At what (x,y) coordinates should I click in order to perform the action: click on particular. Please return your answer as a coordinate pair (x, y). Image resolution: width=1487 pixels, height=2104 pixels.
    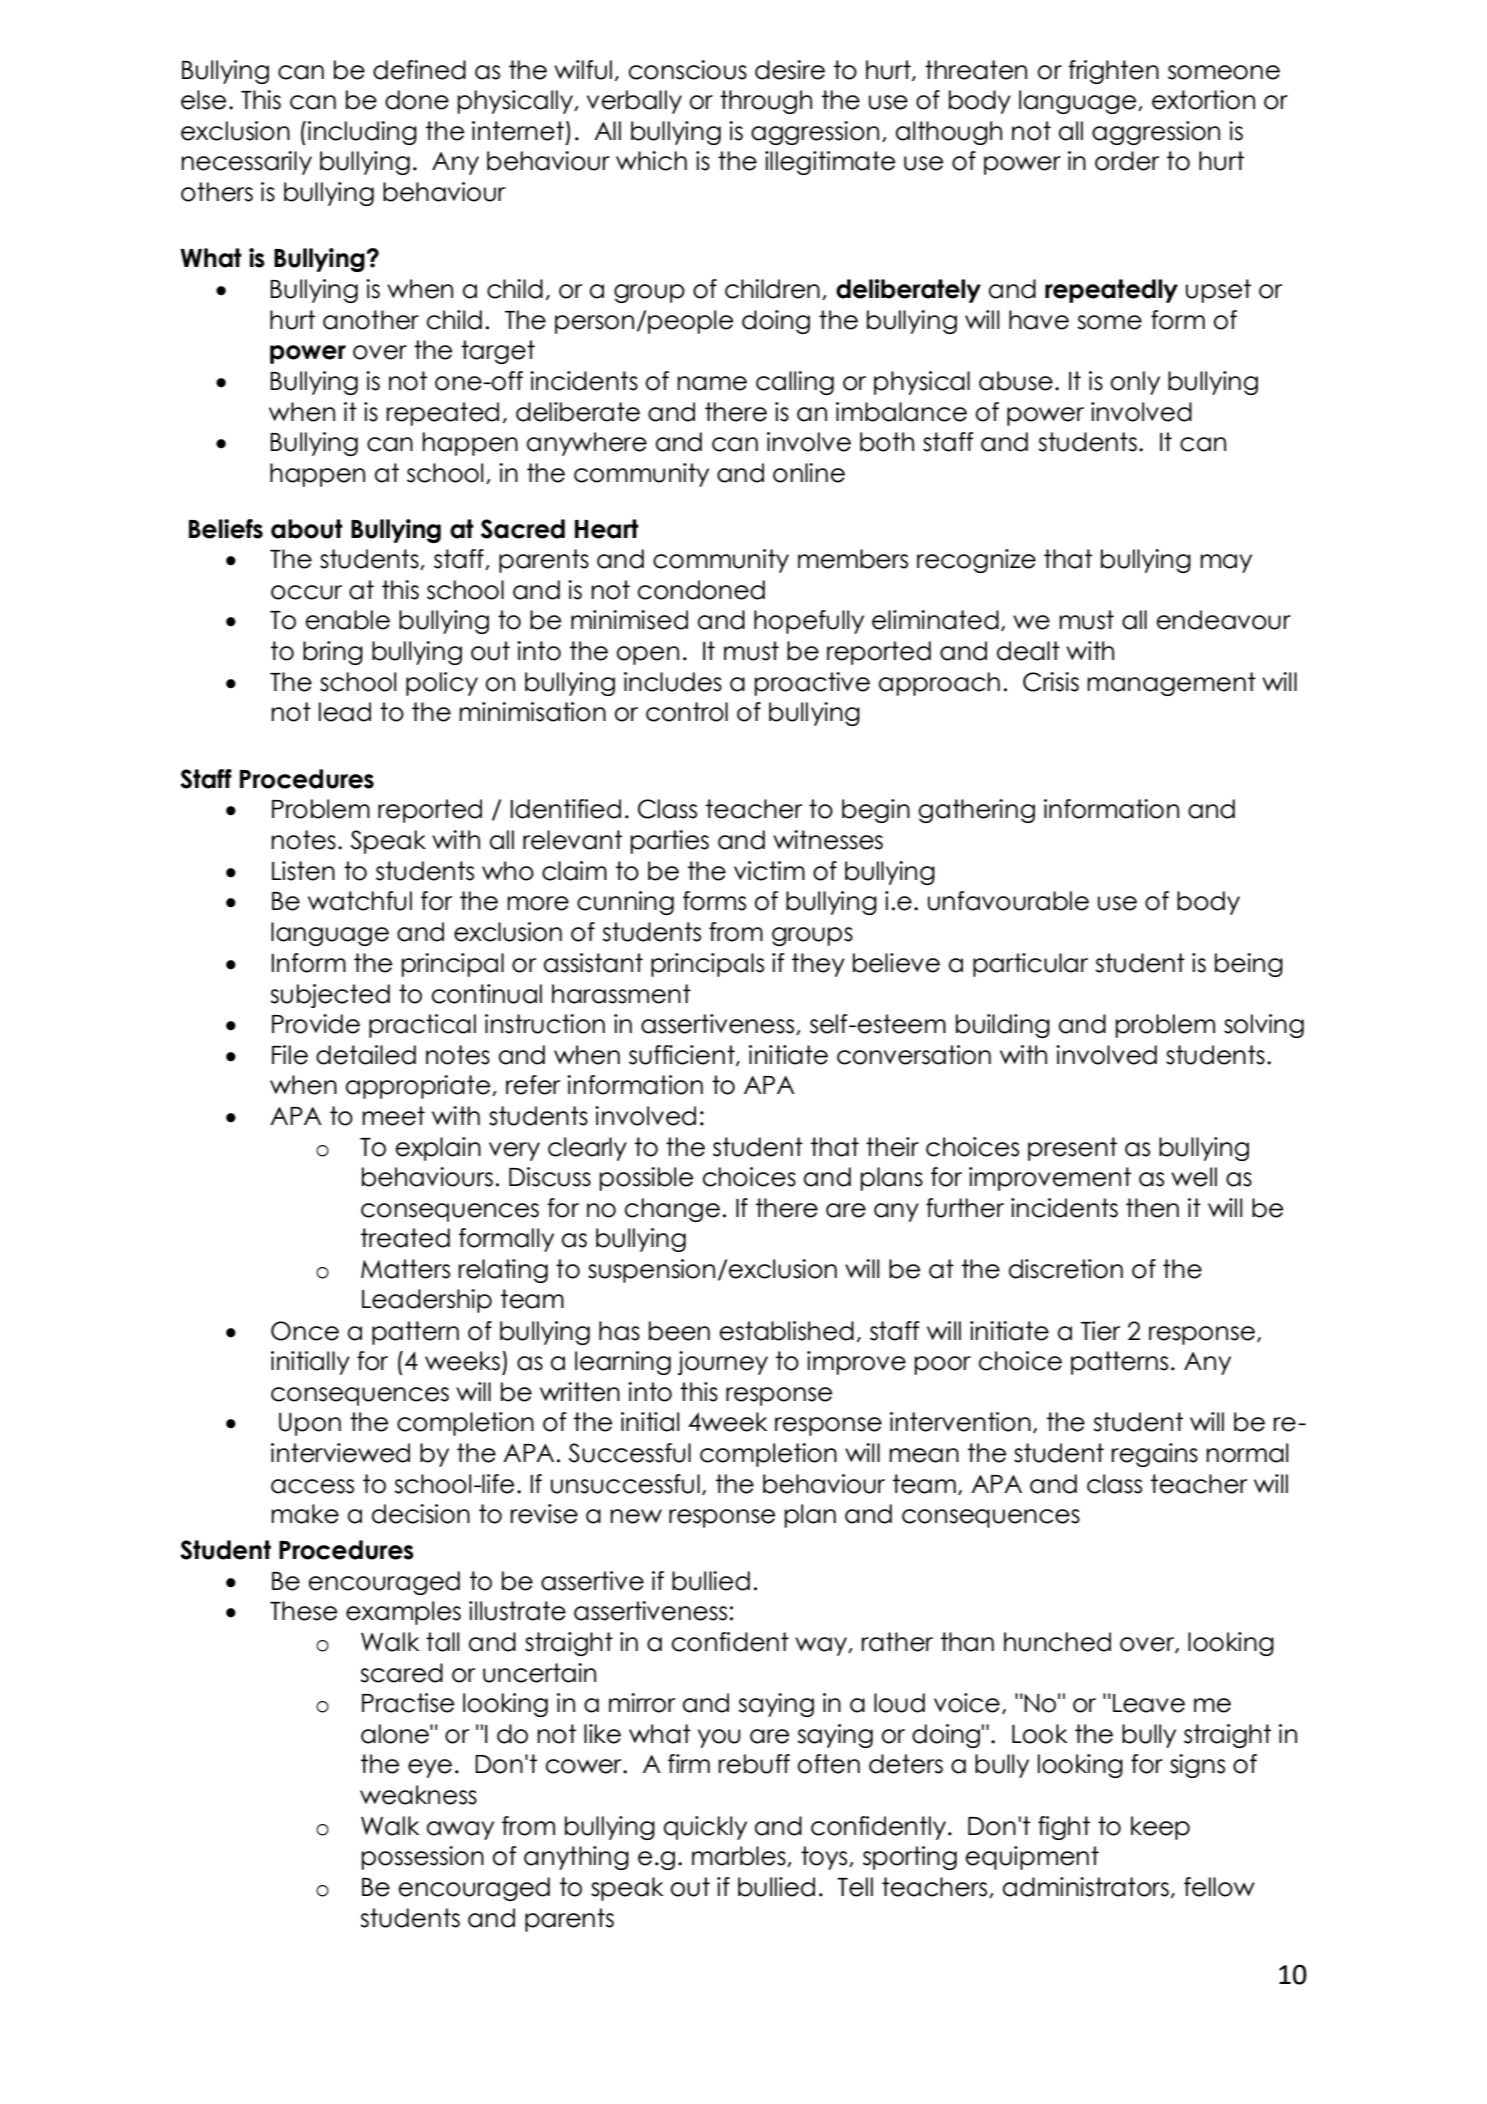
    Looking at the image, I should click on (1030, 965).
